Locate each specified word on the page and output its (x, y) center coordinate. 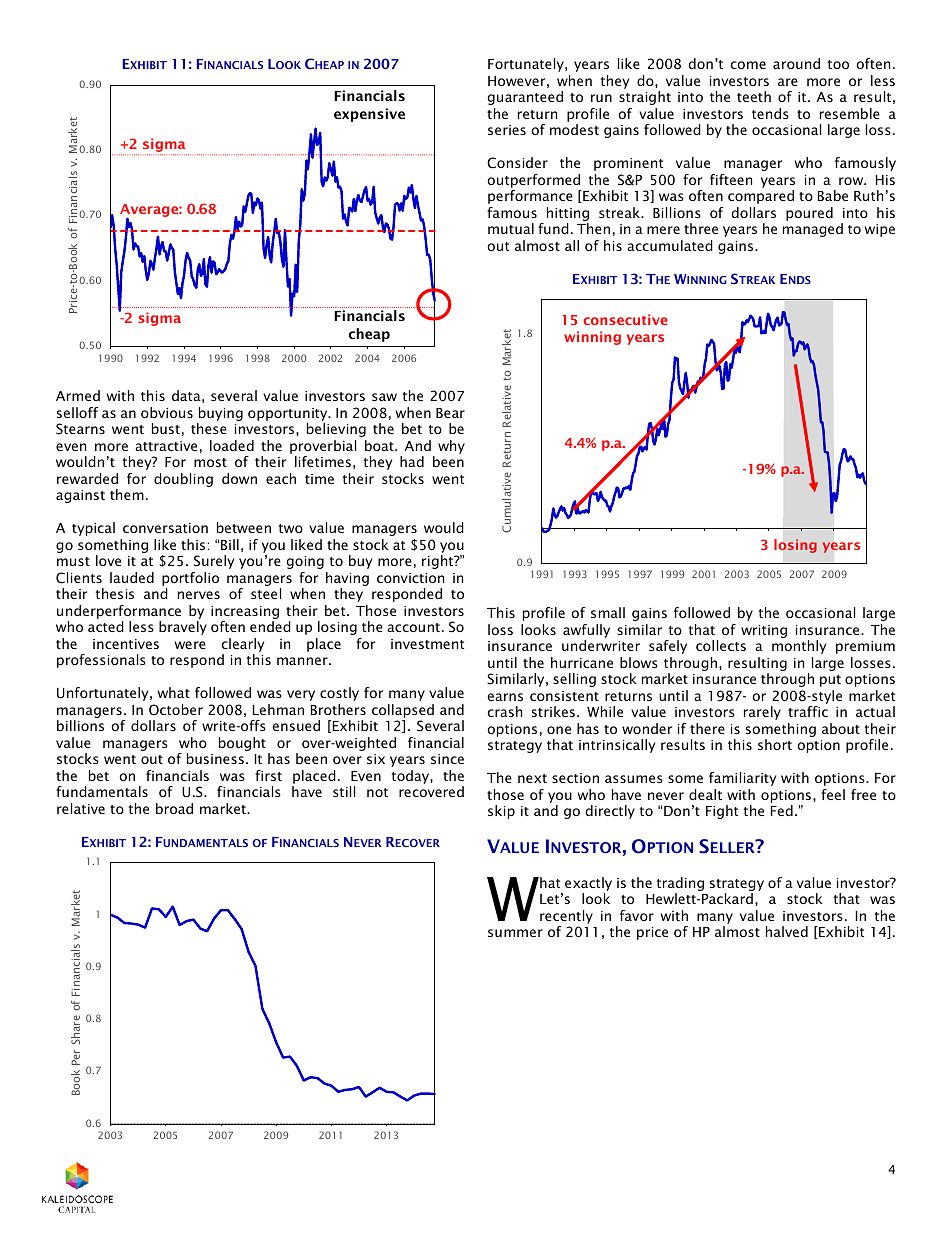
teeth (754, 96)
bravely (183, 628)
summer (515, 933)
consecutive (625, 319)
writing (764, 631)
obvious (167, 412)
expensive (369, 115)
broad (174, 808)
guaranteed (525, 98)
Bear (450, 413)
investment (427, 644)
